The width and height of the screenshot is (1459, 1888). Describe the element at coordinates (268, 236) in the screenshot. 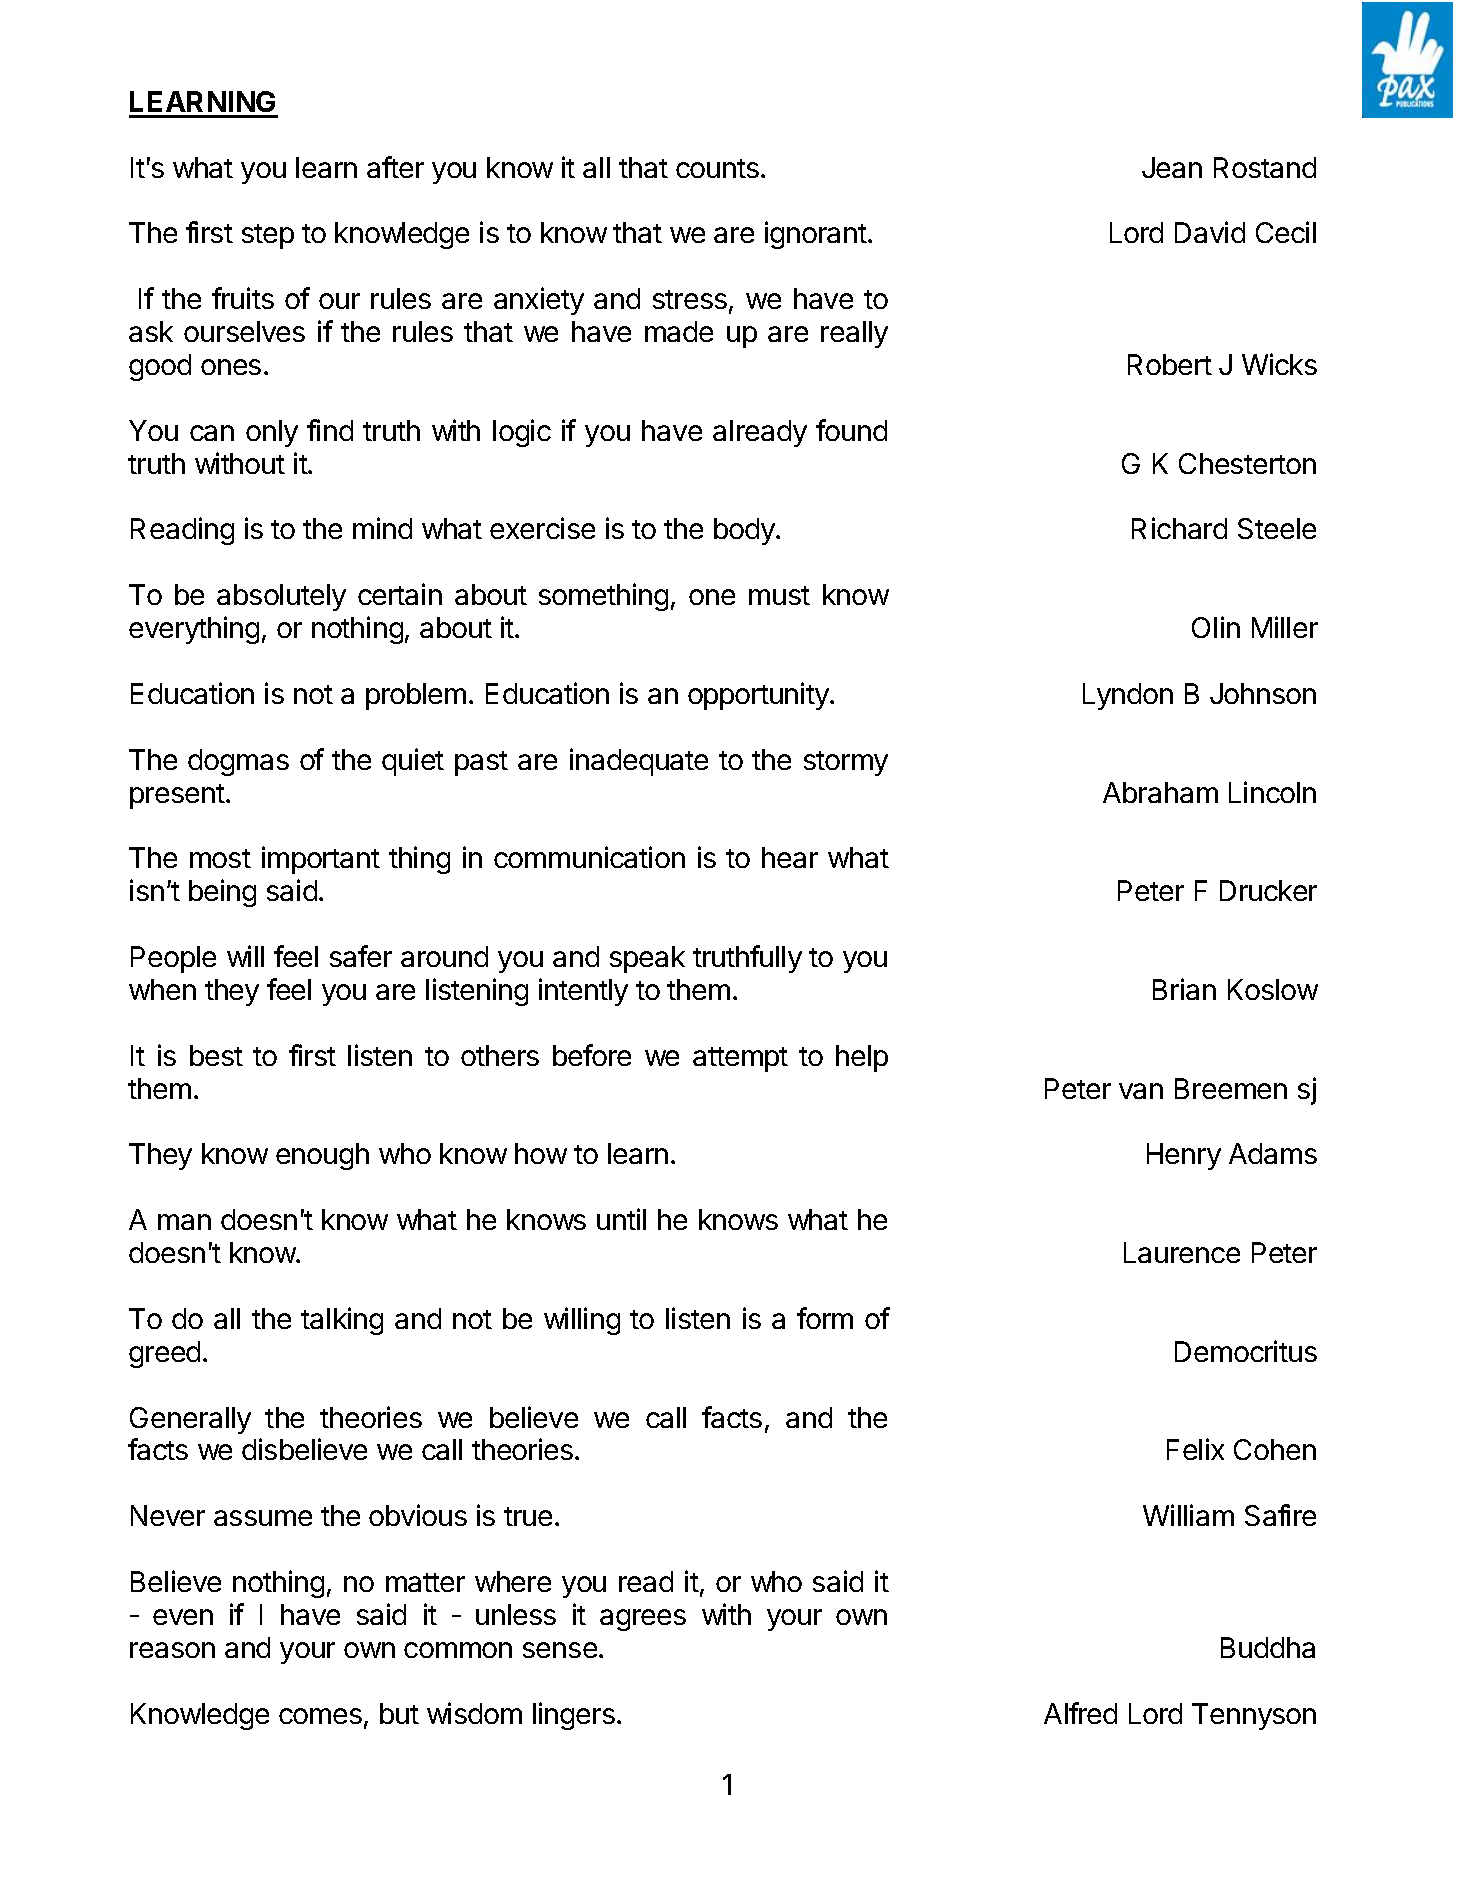

I see `step` at that location.
